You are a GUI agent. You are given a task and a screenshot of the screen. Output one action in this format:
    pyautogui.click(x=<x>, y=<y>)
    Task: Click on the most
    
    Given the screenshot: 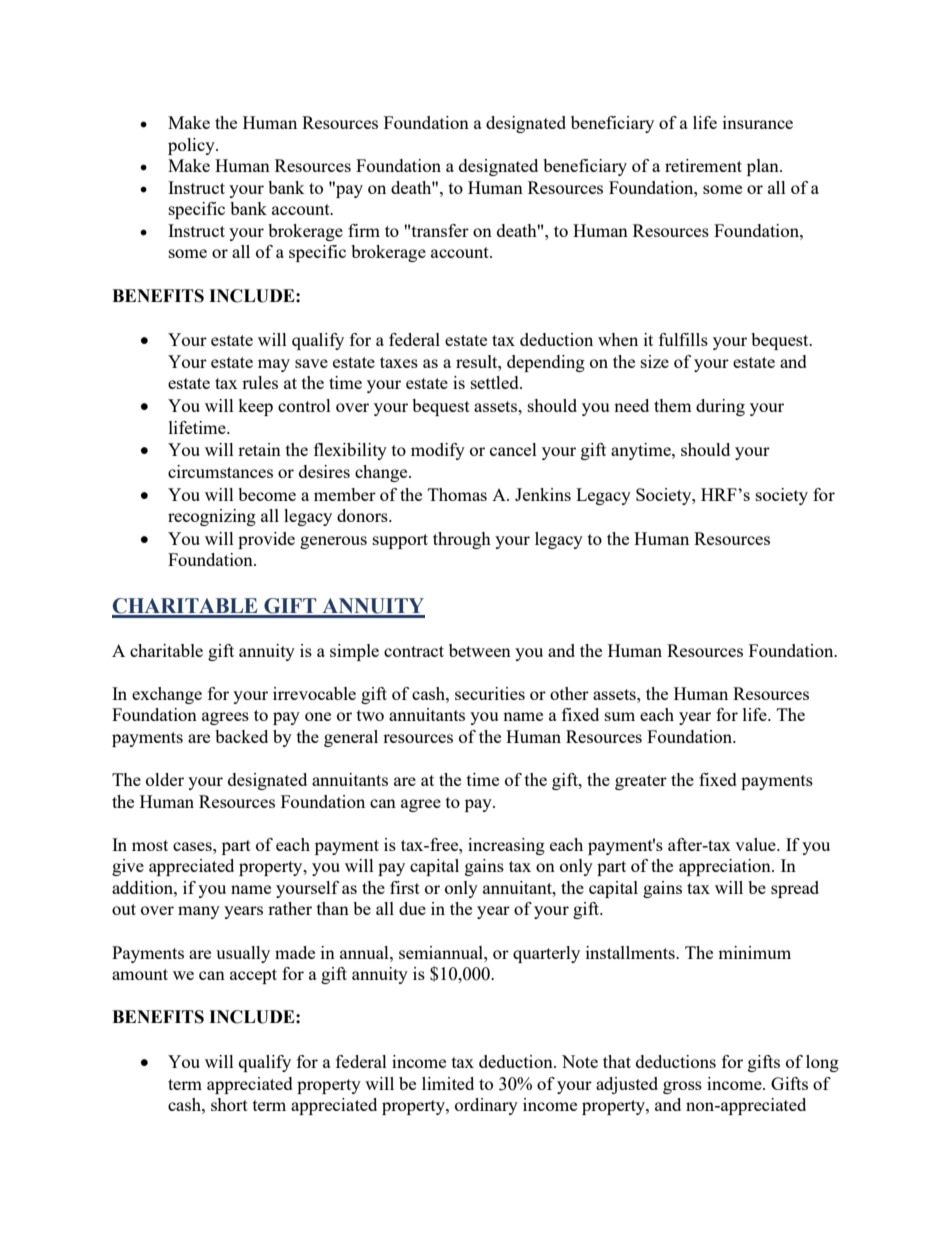 What is the action you would take?
    pyautogui.click(x=150, y=845)
